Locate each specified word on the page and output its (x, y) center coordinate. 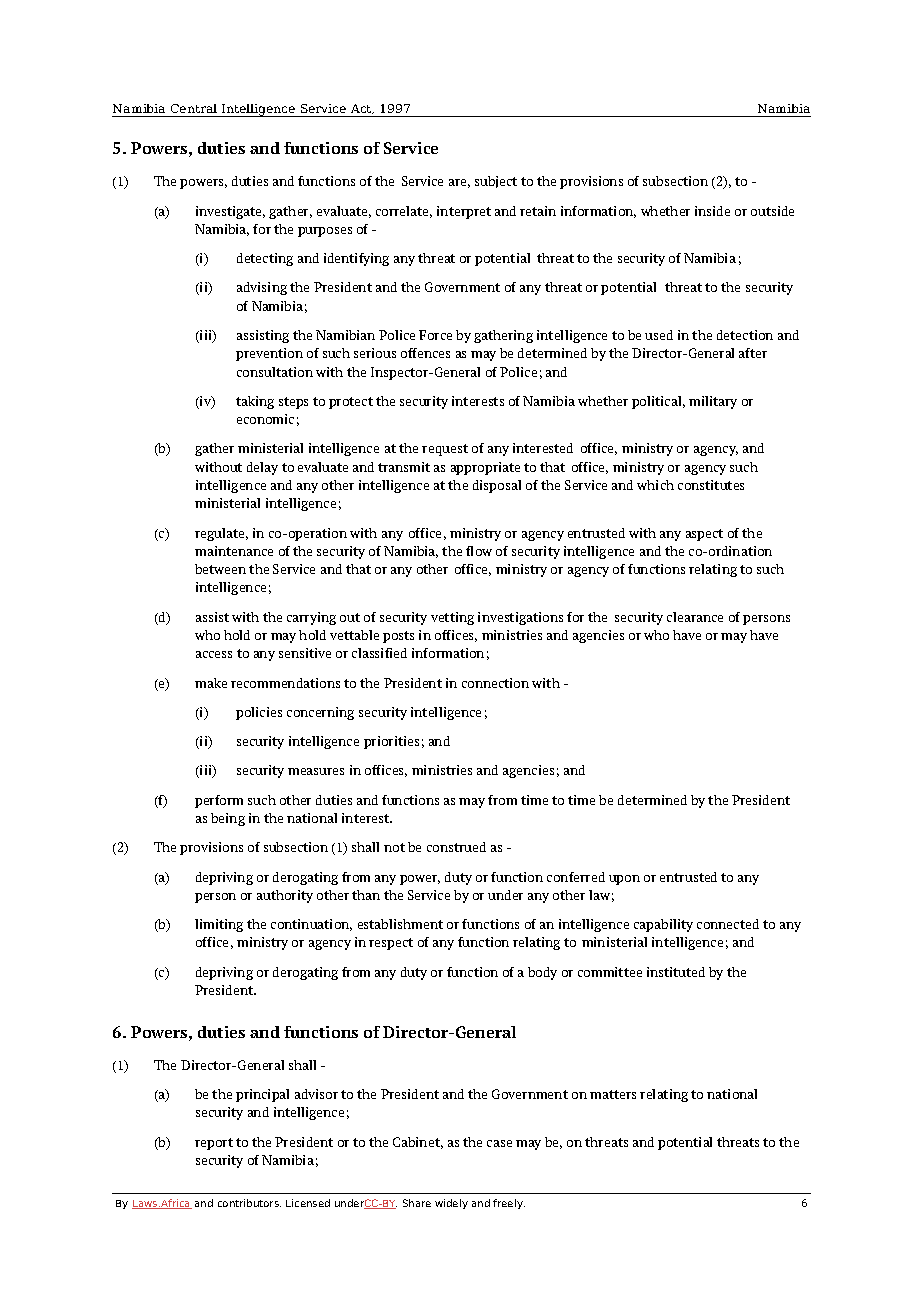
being (228, 819)
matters (613, 1094)
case (499, 1143)
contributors (249, 1203)
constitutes (711, 485)
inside (712, 211)
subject (496, 182)
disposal (497, 486)
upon (624, 880)
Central (194, 108)
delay (262, 468)
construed (456, 847)
